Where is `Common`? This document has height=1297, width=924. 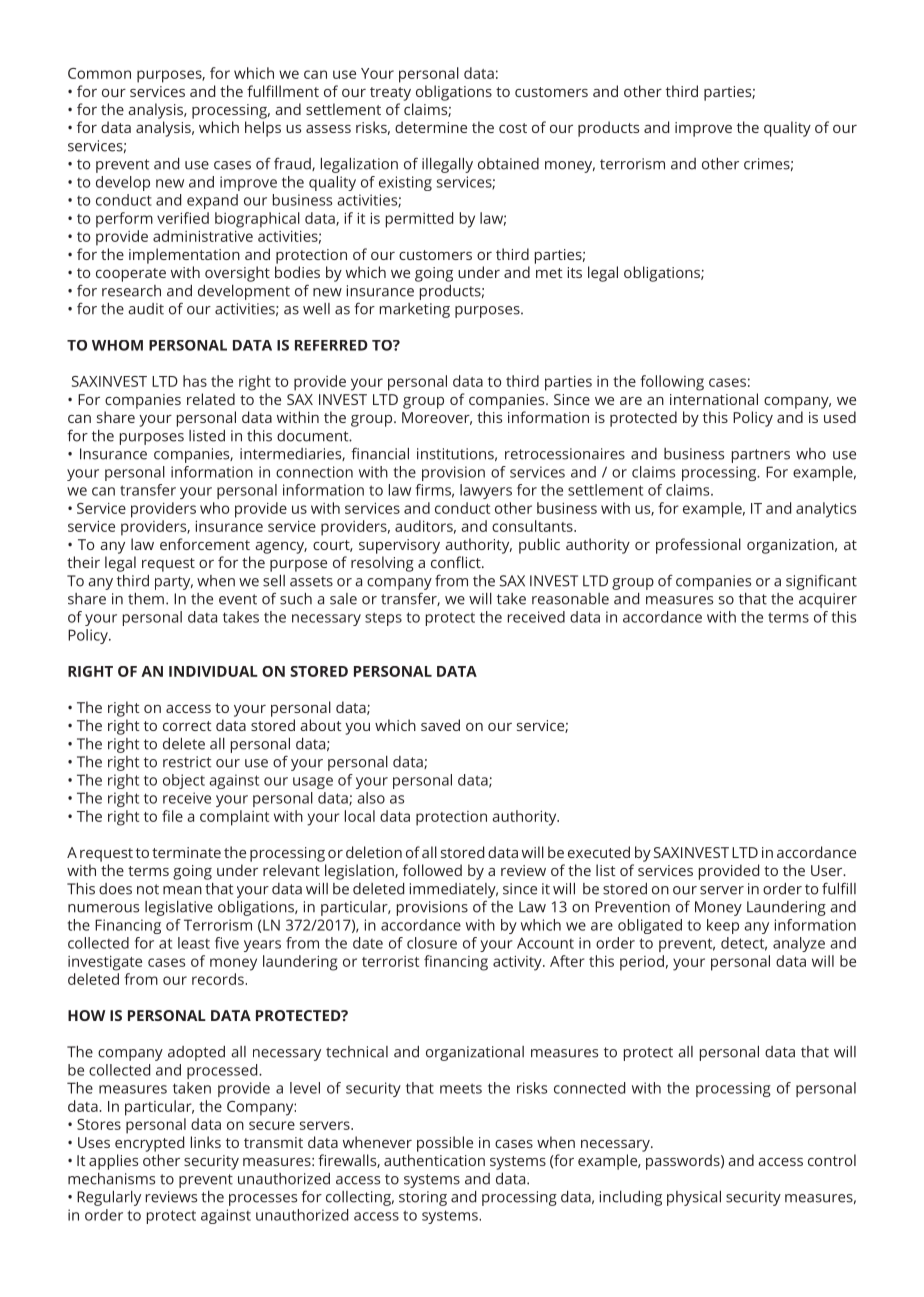
Common is located at coordinates (99, 73).
